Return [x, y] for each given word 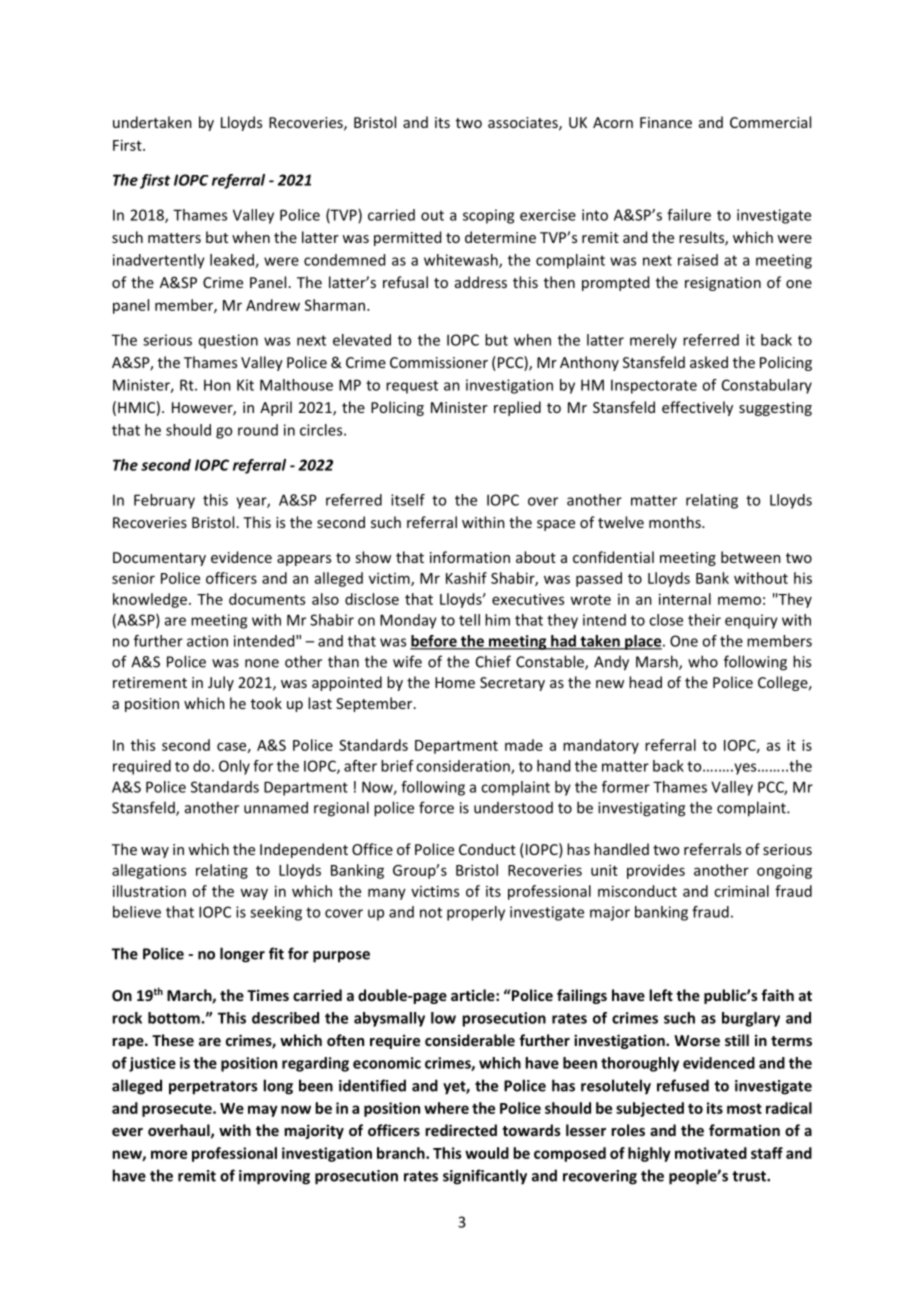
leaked [233, 261]
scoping [488, 216]
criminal [741, 891]
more [169, 1154]
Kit [245, 385]
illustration [149, 891]
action [207, 641]
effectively [697, 408]
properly [476, 913]
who [703, 661]
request [412, 387]
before [434, 642]
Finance [666, 122]
